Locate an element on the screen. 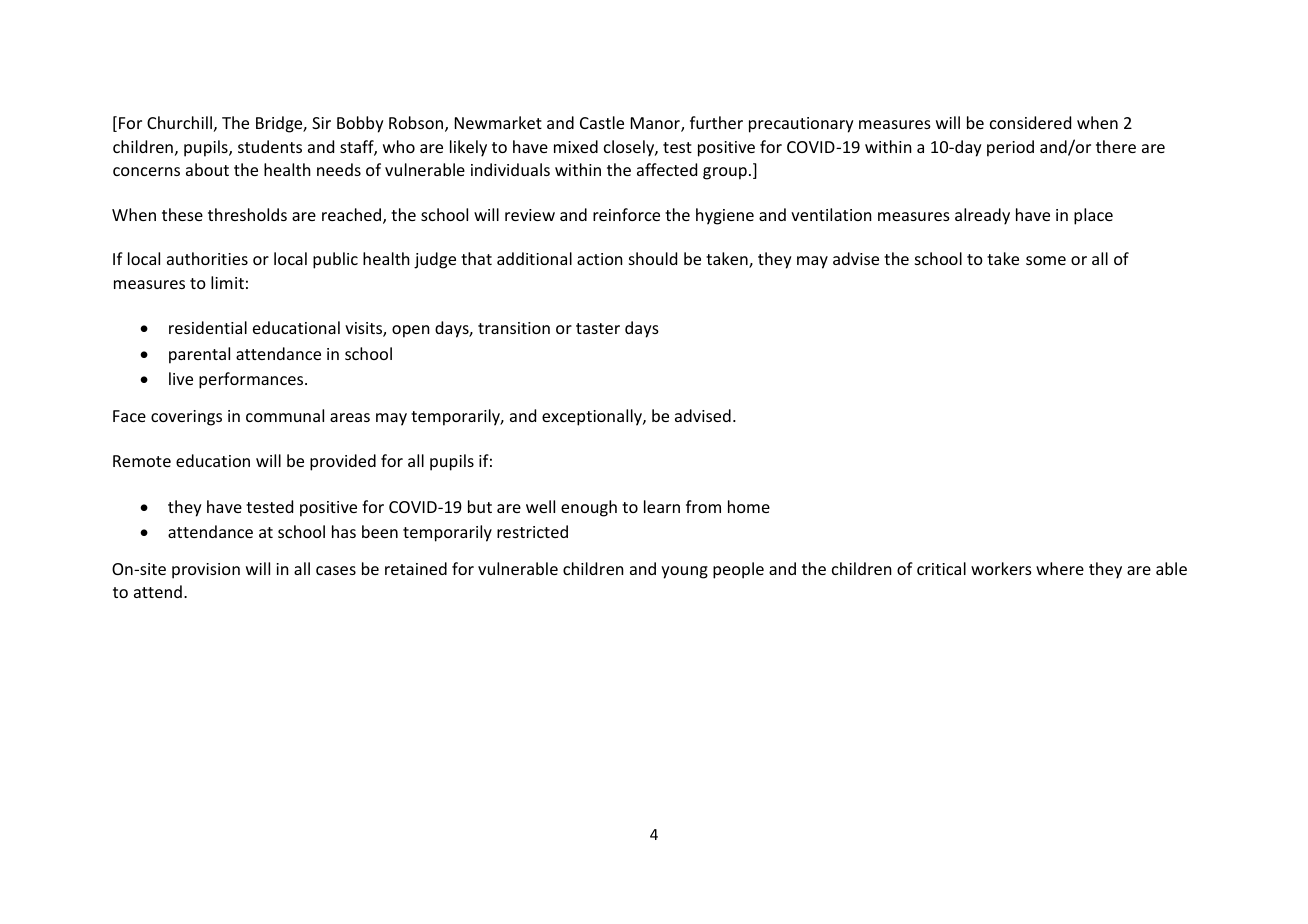 The image size is (1308, 924). provision is located at coordinates (206, 571).
